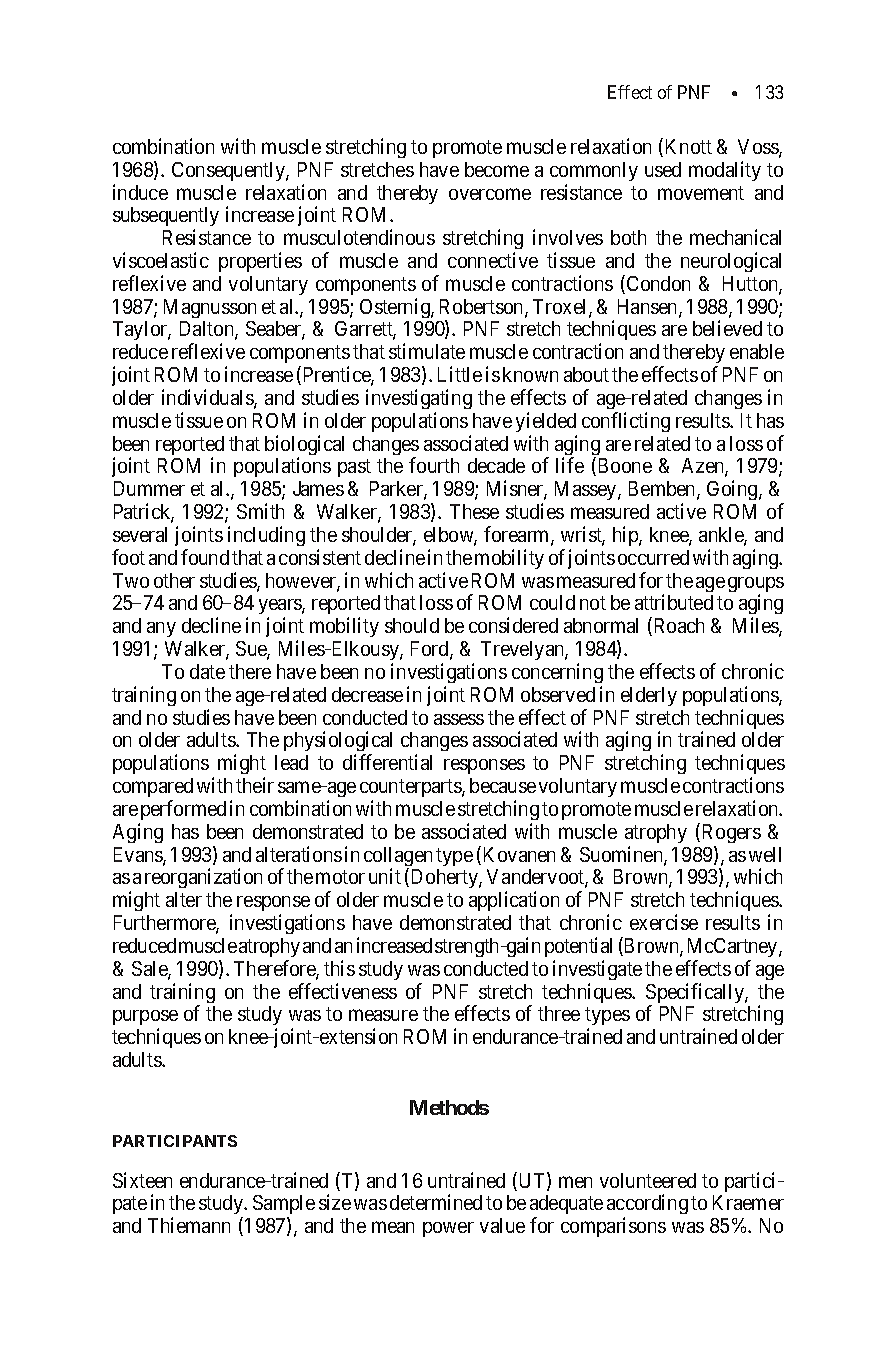 The image size is (896, 1345). I want to click on counterparts, so click(411, 790).
